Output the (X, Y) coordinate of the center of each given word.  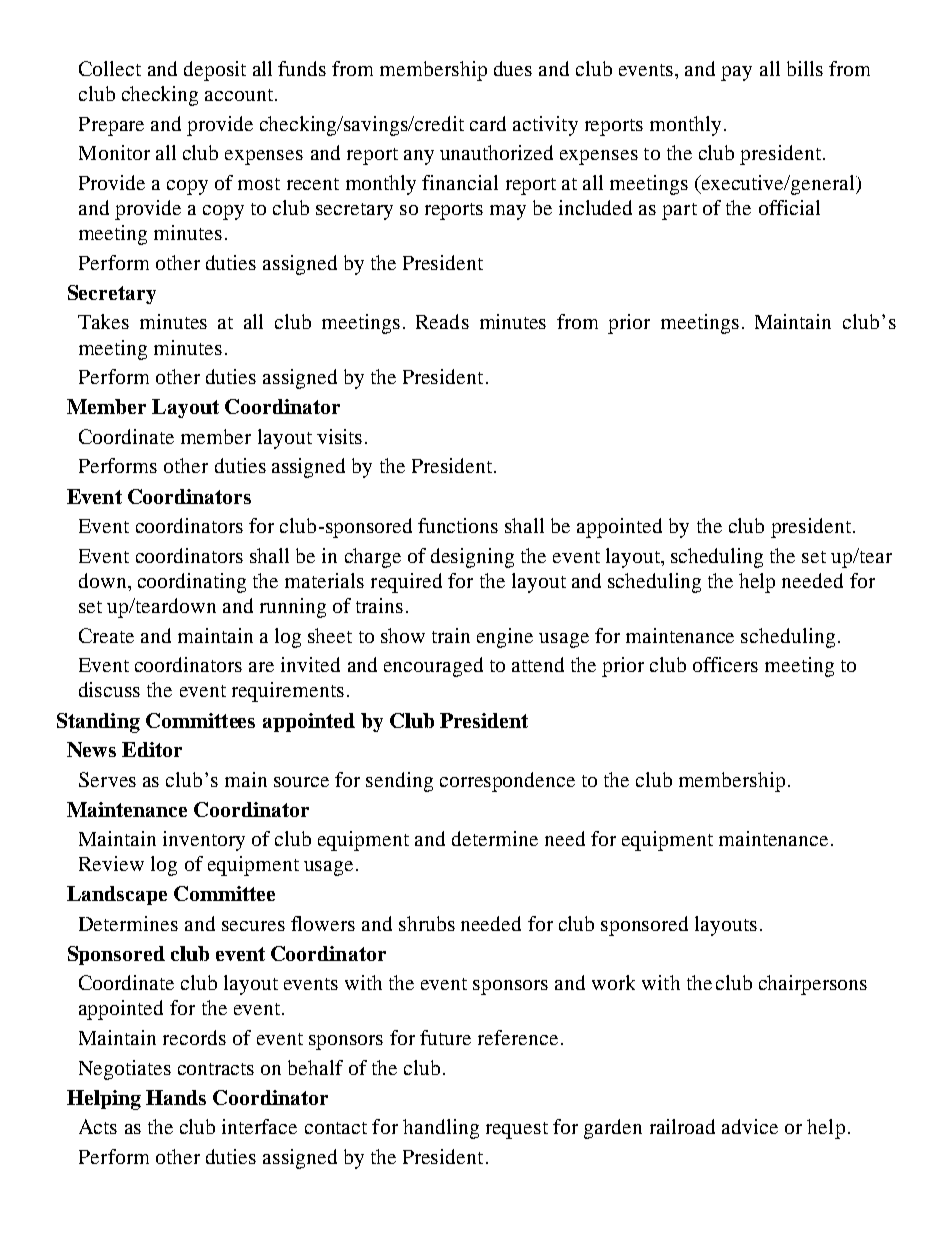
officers (725, 664)
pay (736, 73)
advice (750, 1126)
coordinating (192, 583)
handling (441, 1129)
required (406, 583)
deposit (215, 71)
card (488, 123)
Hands (176, 1097)
